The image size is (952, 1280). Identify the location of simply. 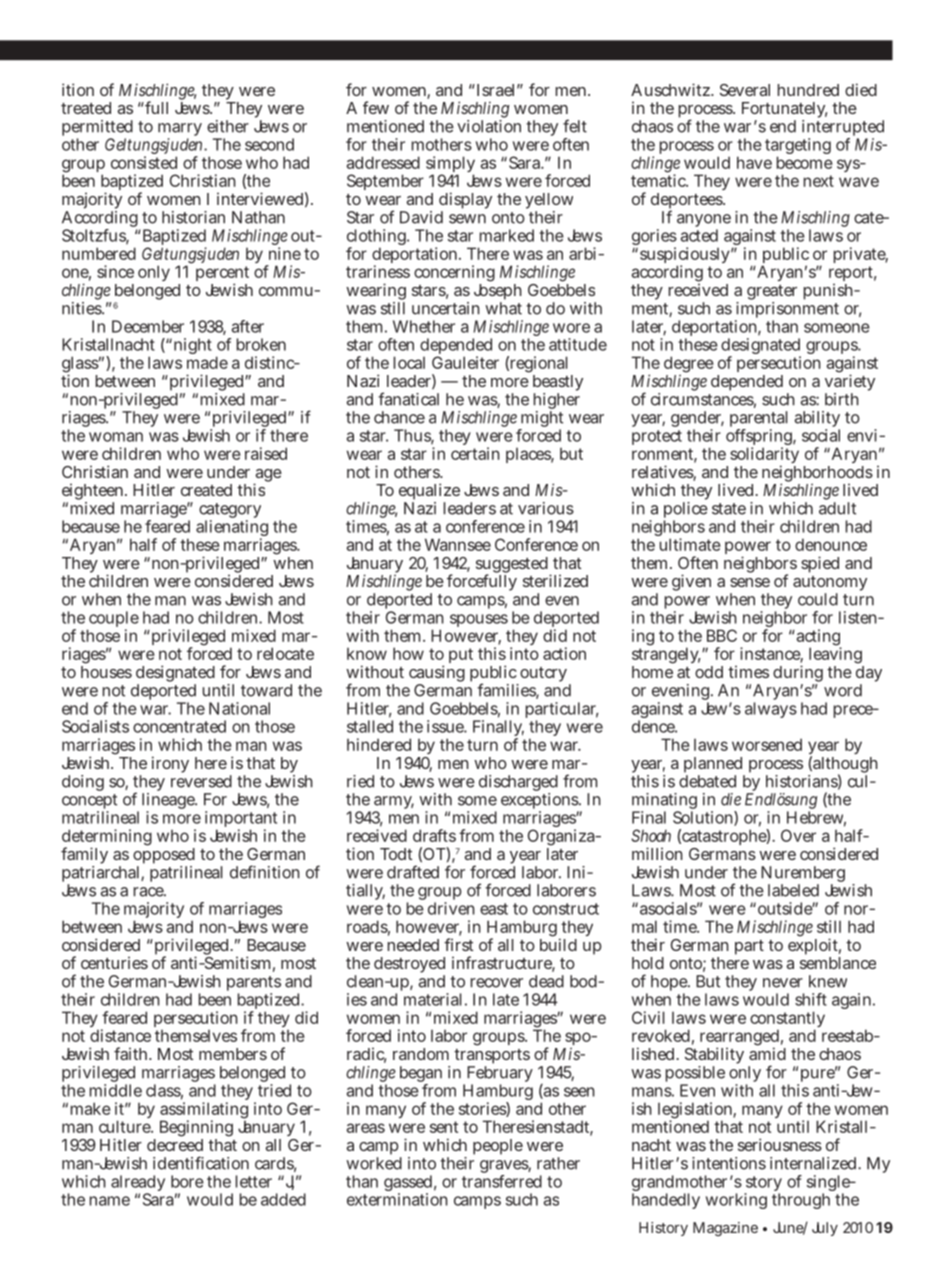
(450, 165).
